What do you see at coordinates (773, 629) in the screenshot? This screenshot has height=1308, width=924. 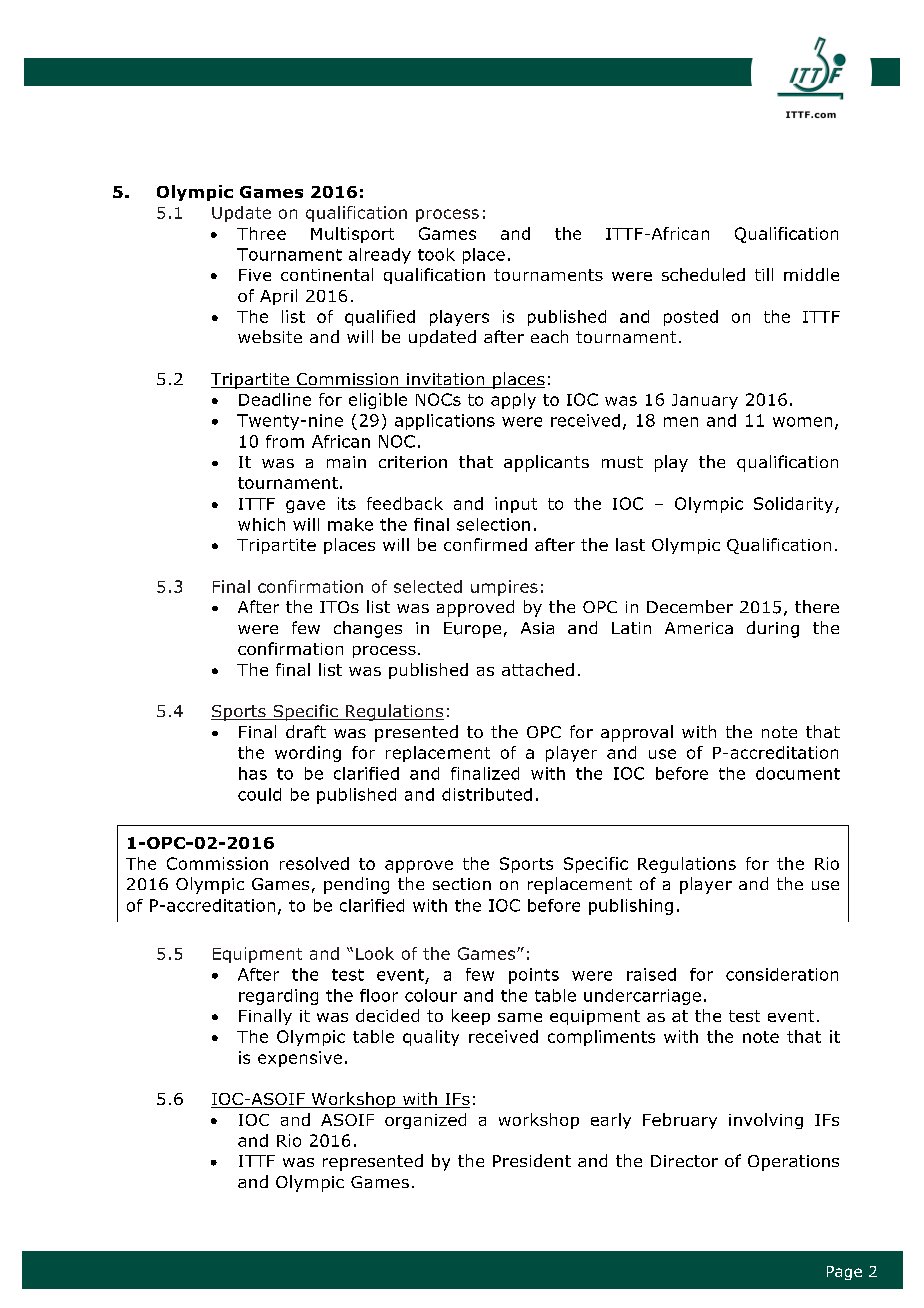 I see `during` at bounding box center [773, 629].
